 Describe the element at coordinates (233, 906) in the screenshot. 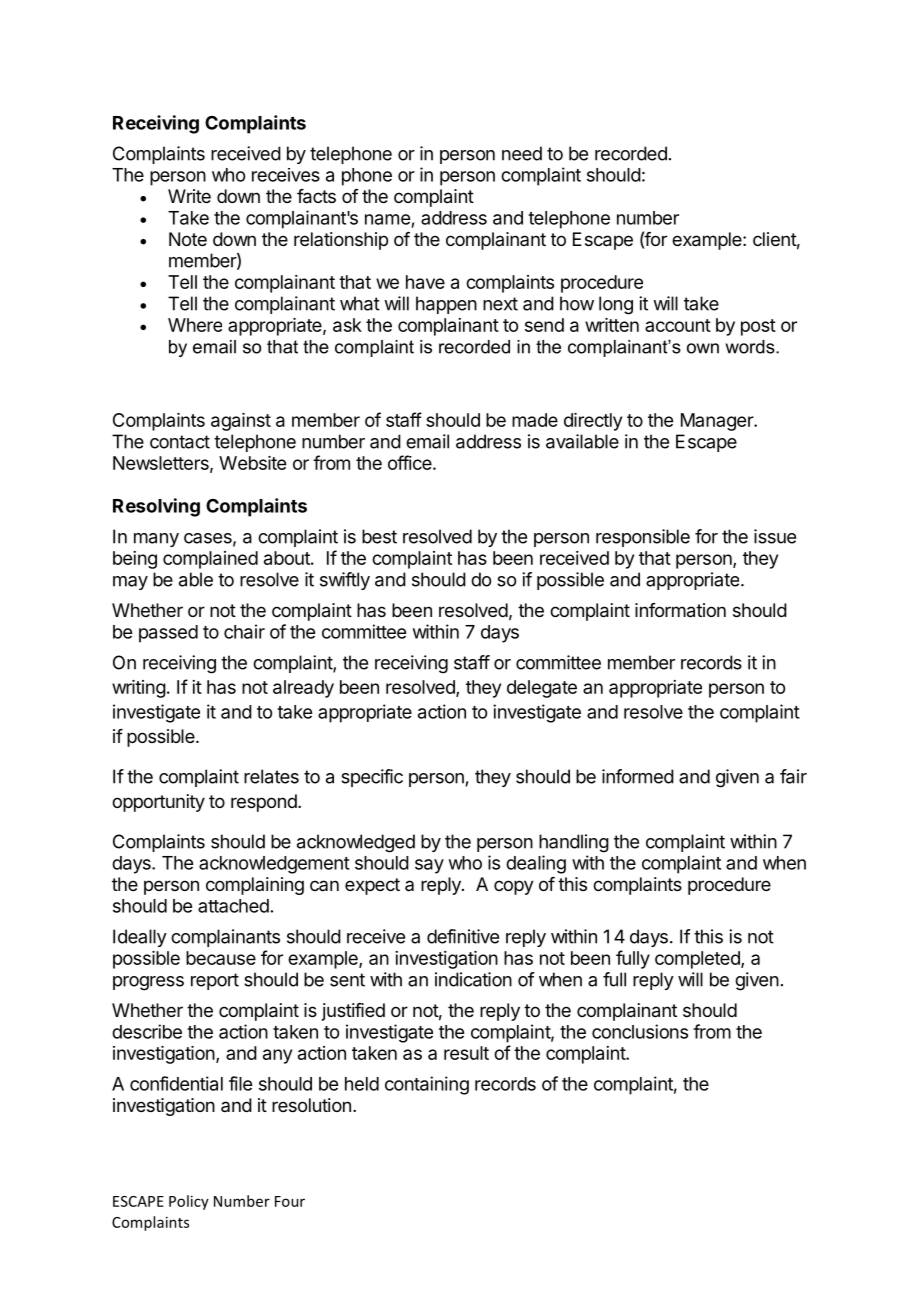

I see `attached` at that location.
